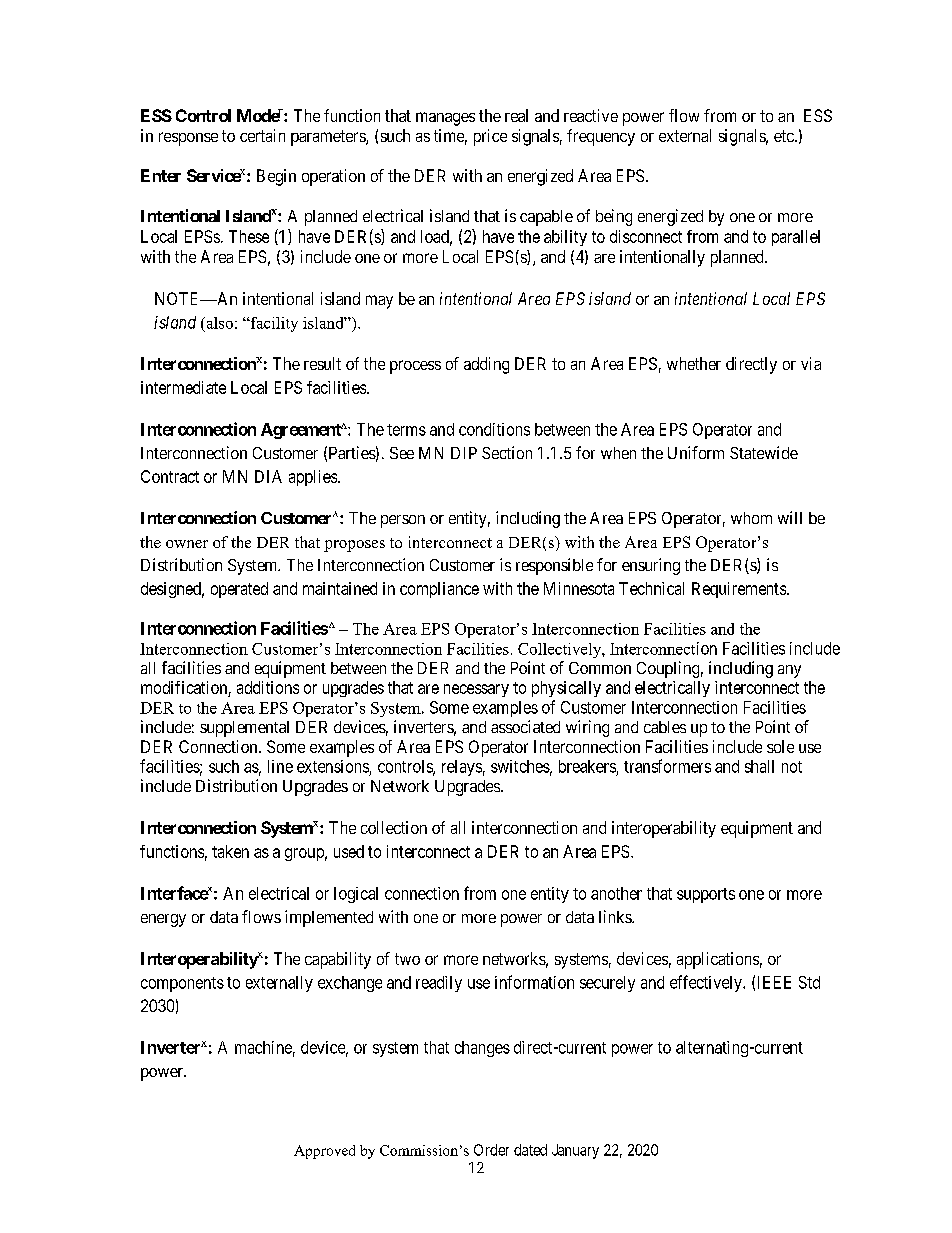 The width and height of the document is (952, 1233). Describe the element at coordinates (244, 729) in the document. I see `supplemental` at that location.
